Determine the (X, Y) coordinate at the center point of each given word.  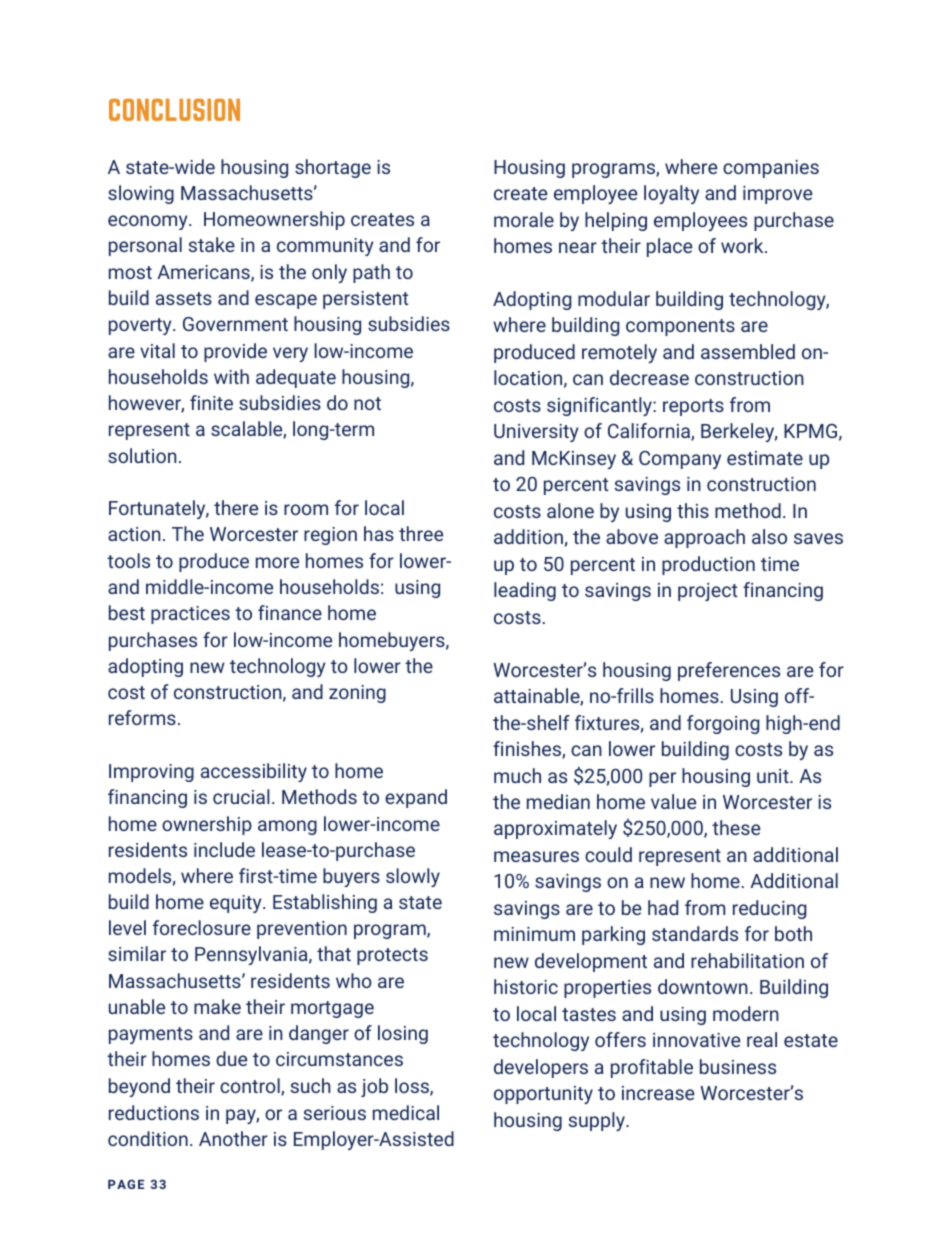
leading (525, 591)
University (536, 433)
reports (693, 407)
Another (233, 1138)
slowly (413, 877)
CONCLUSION (174, 110)
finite (211, 402)
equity (237, 904)
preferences (729, 671)
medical (406, 1112)
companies (771, 169)
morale (524, 219)
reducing (770, 909)
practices (190, 615)
